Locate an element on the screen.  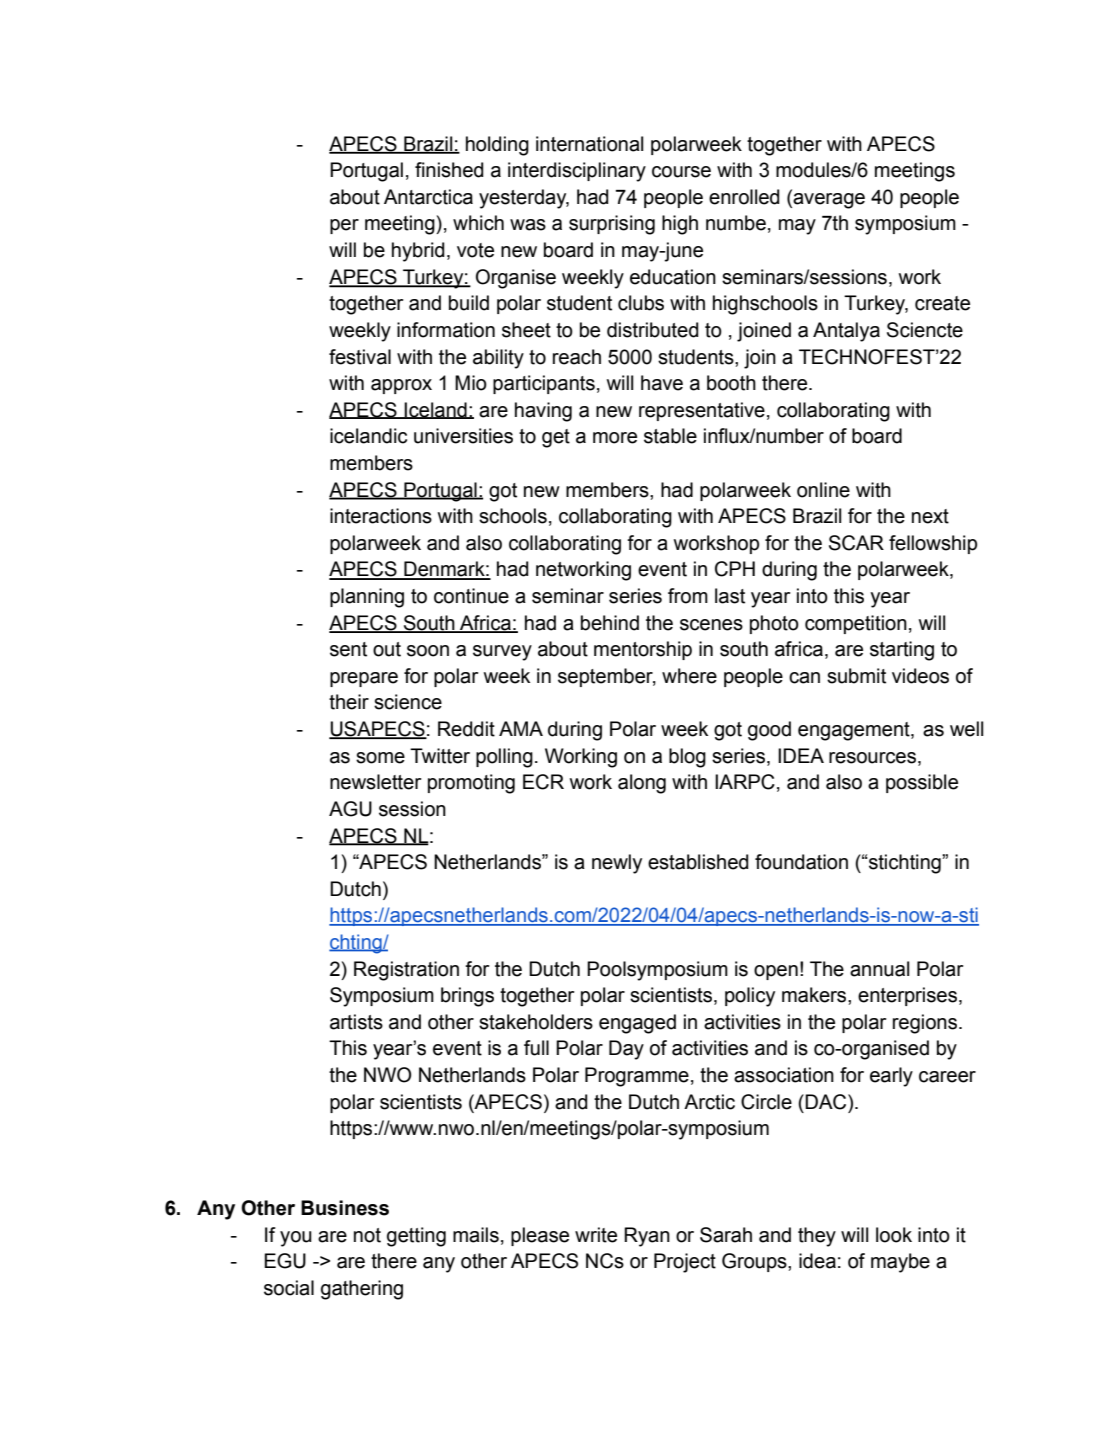
interactions is located at coordinates (381, 516).
